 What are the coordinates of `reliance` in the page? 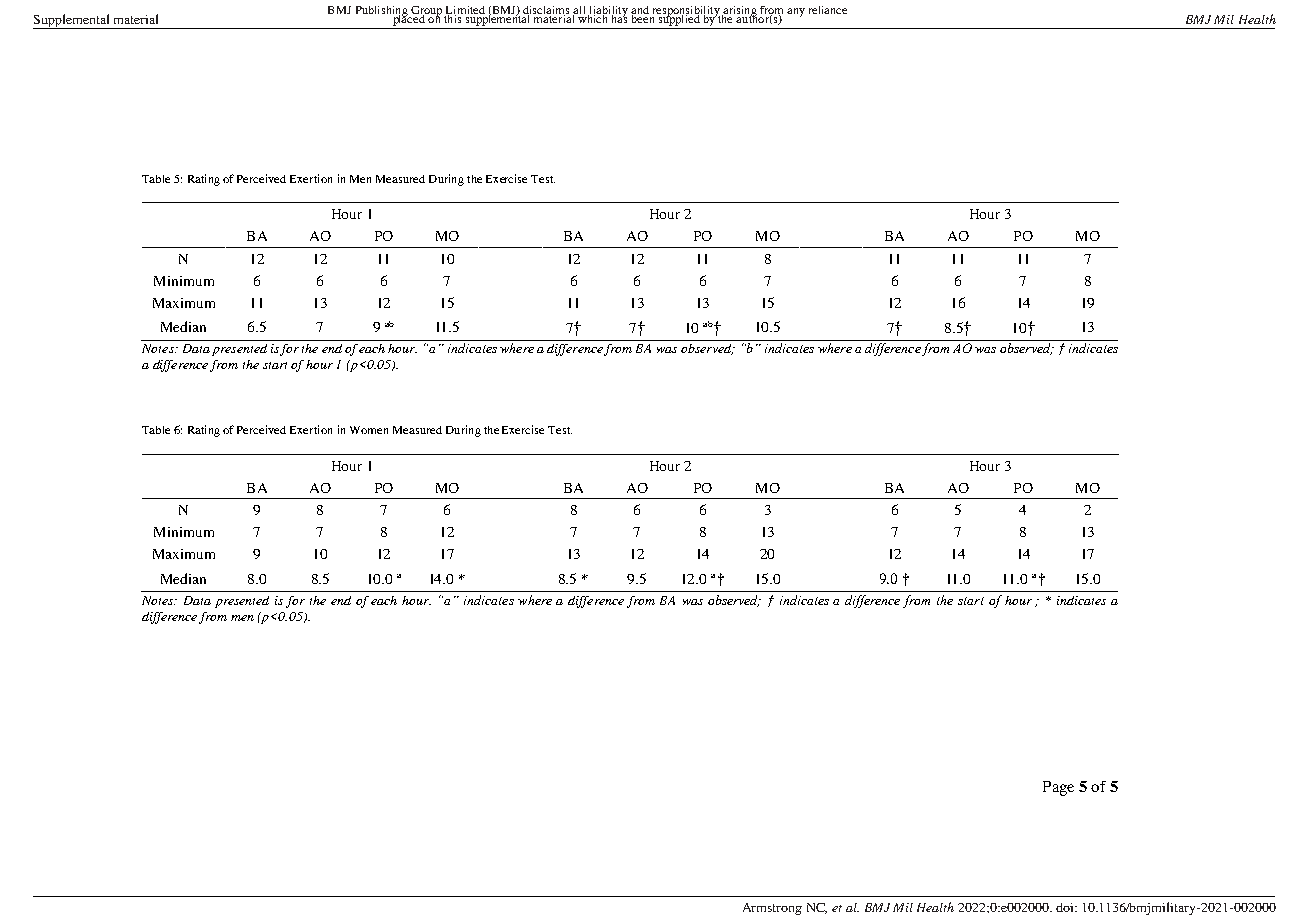 It's located at (828, 10).
